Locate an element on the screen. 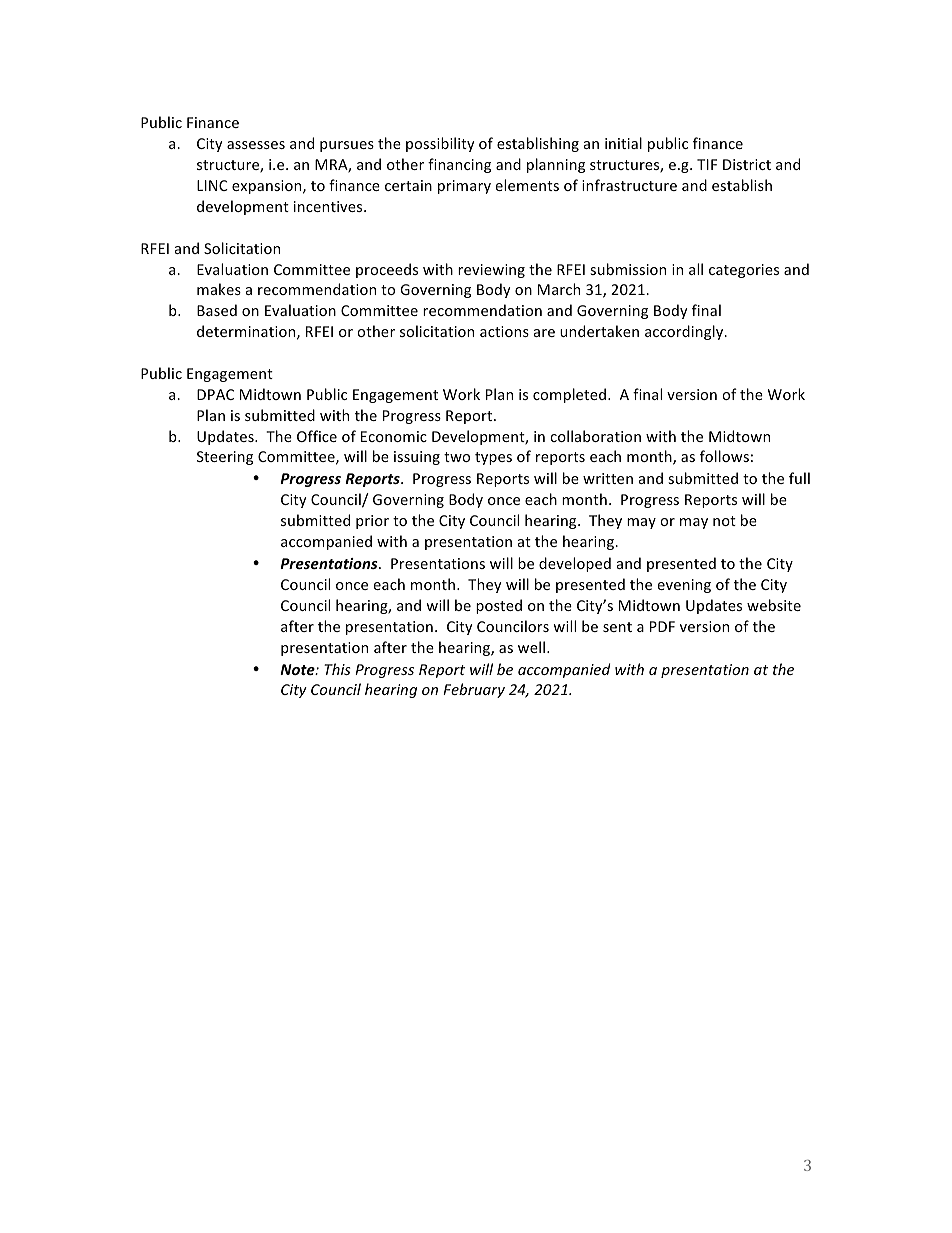 Image resolution: width=952 pixels, height=1233 pixels. assesses is located at coordinates (256, 145).
